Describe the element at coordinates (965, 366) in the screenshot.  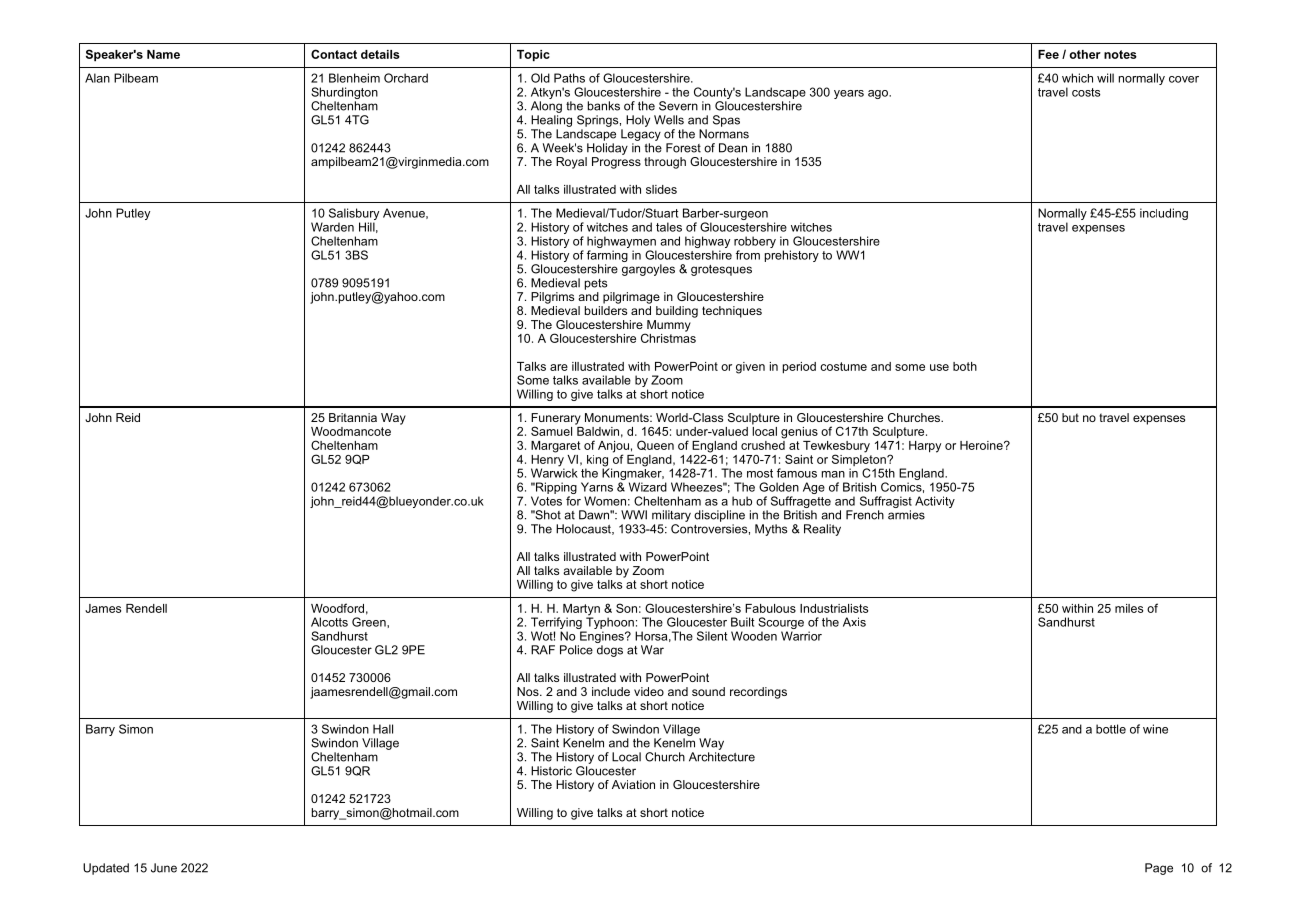
I see `both` at that location.
